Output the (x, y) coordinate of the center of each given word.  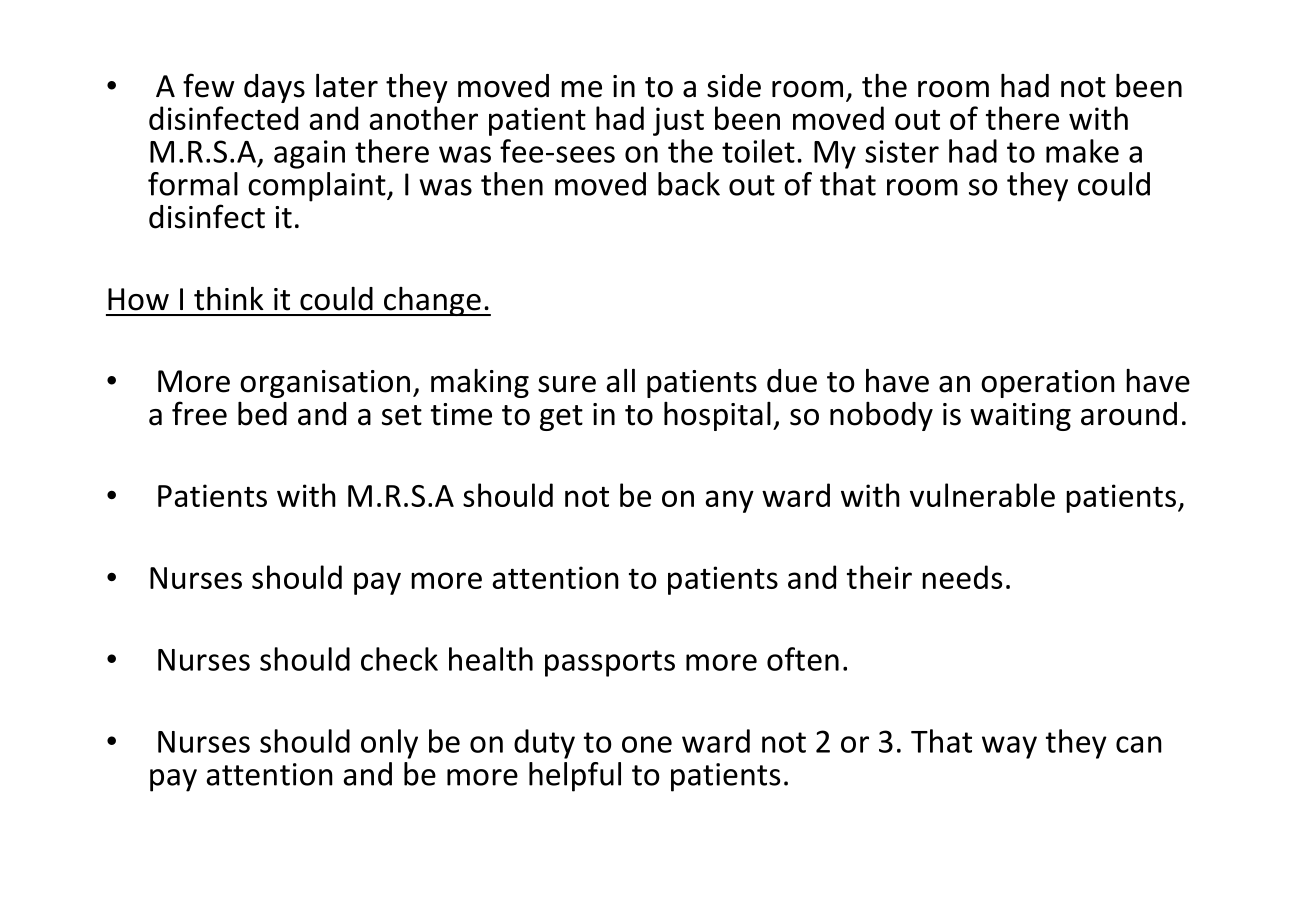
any (729, 501)
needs (962, 577)
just (678, 121)
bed (262, 414)
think (229, 299)
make (1082, 151)
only (389, 744)
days (274, 88)
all (621, 381)
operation (1048, 384)
